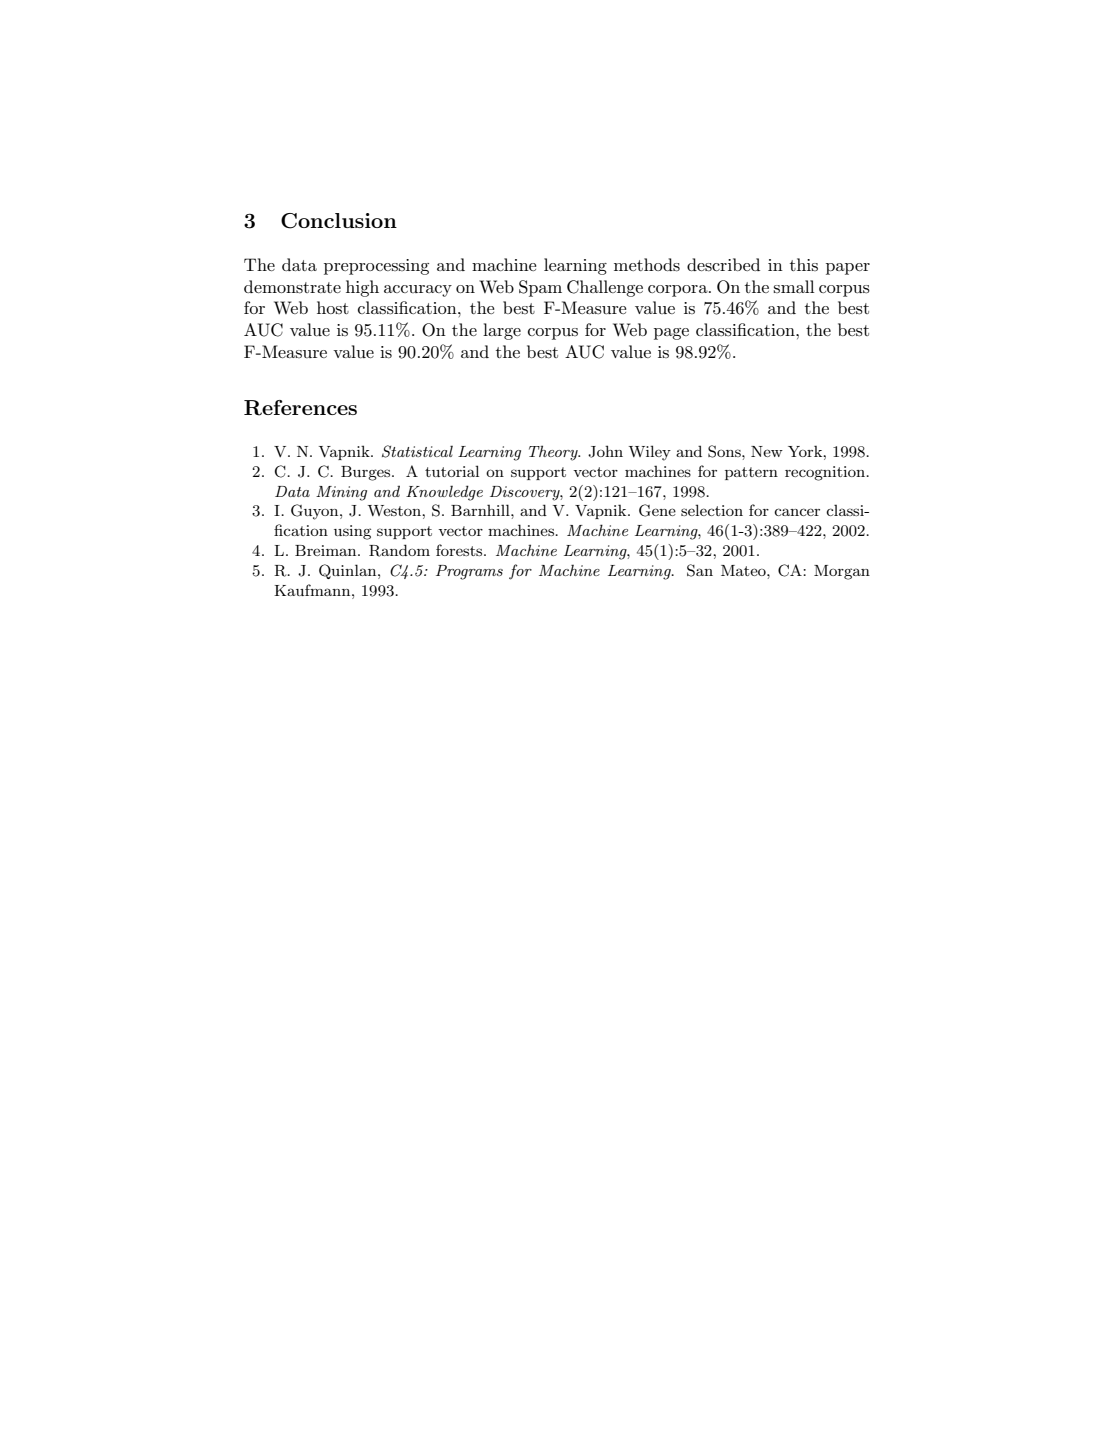 The width and height of the image is (1108, 1434). What do you see at coordinates (767, 451) in the image?
I see `New` at bounding box center [767, 451].
